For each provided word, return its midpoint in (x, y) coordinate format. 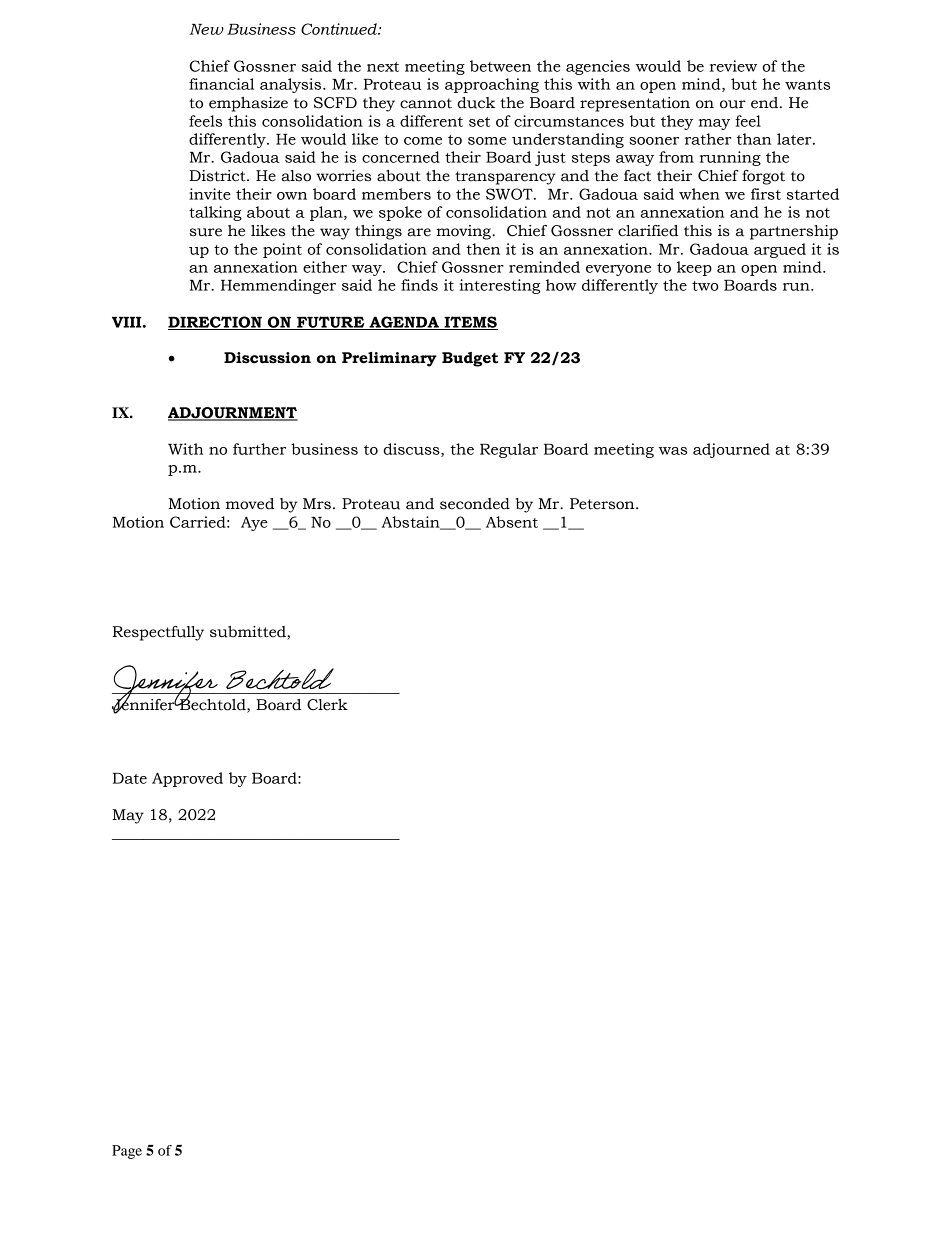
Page (127, 1152)
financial (221, 84)
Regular (509, 450)
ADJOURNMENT (233, 413)
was (673, 451)
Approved (187, 779)
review (733, 66)
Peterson (603, 504)
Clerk (327, 705)
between (500, 66)
